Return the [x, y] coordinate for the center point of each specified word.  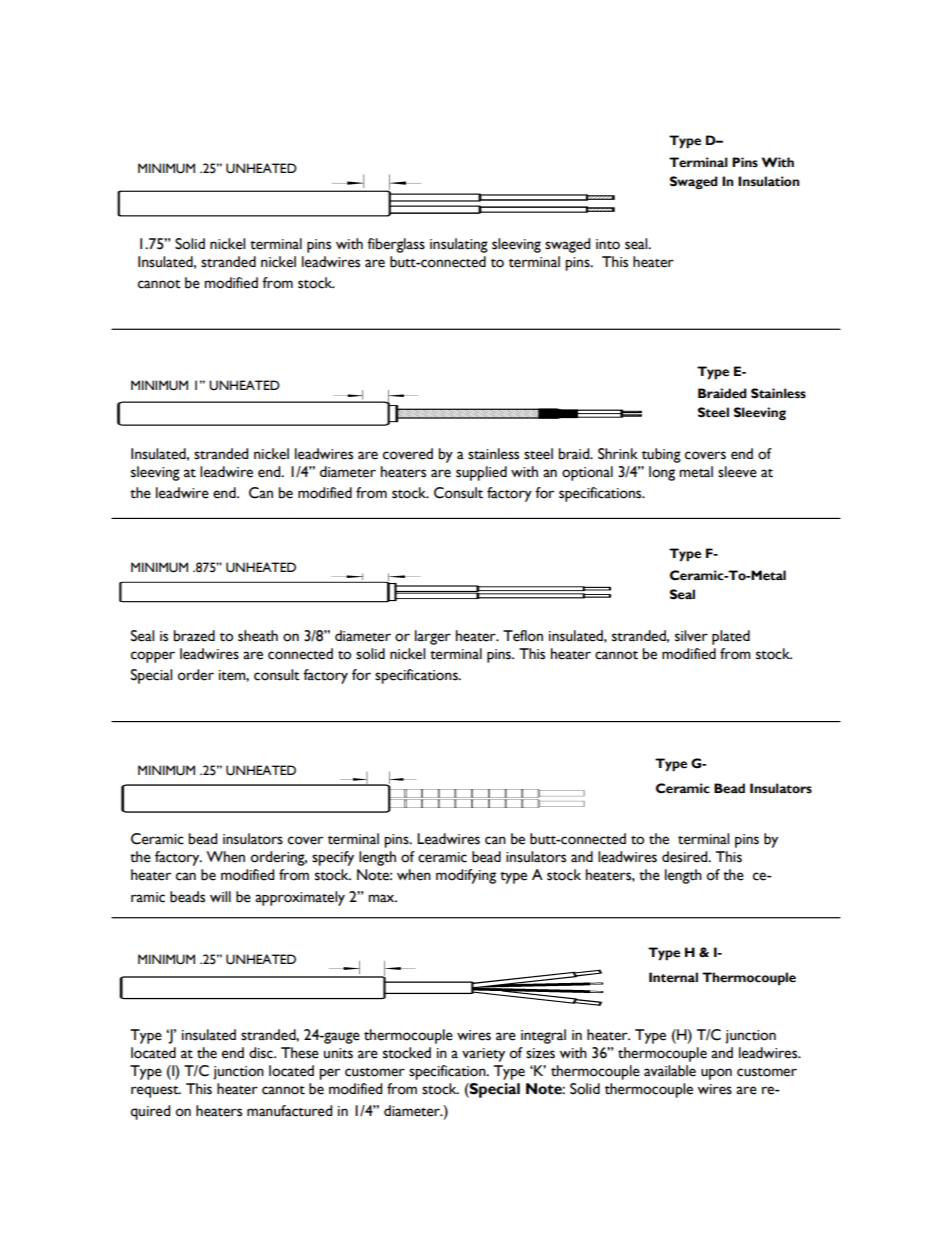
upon [716, 1074]
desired [686, 857]
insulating [459, 245]
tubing [661, 455]
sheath [258, 636]
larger [433, 637]
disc [262, 1053]
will [220, 896]
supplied [481, 473]
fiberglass [396, 245]
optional [587, 473]
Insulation [769, 181]
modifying [466, 876]
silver [691, 636]
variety [483, 1055]
